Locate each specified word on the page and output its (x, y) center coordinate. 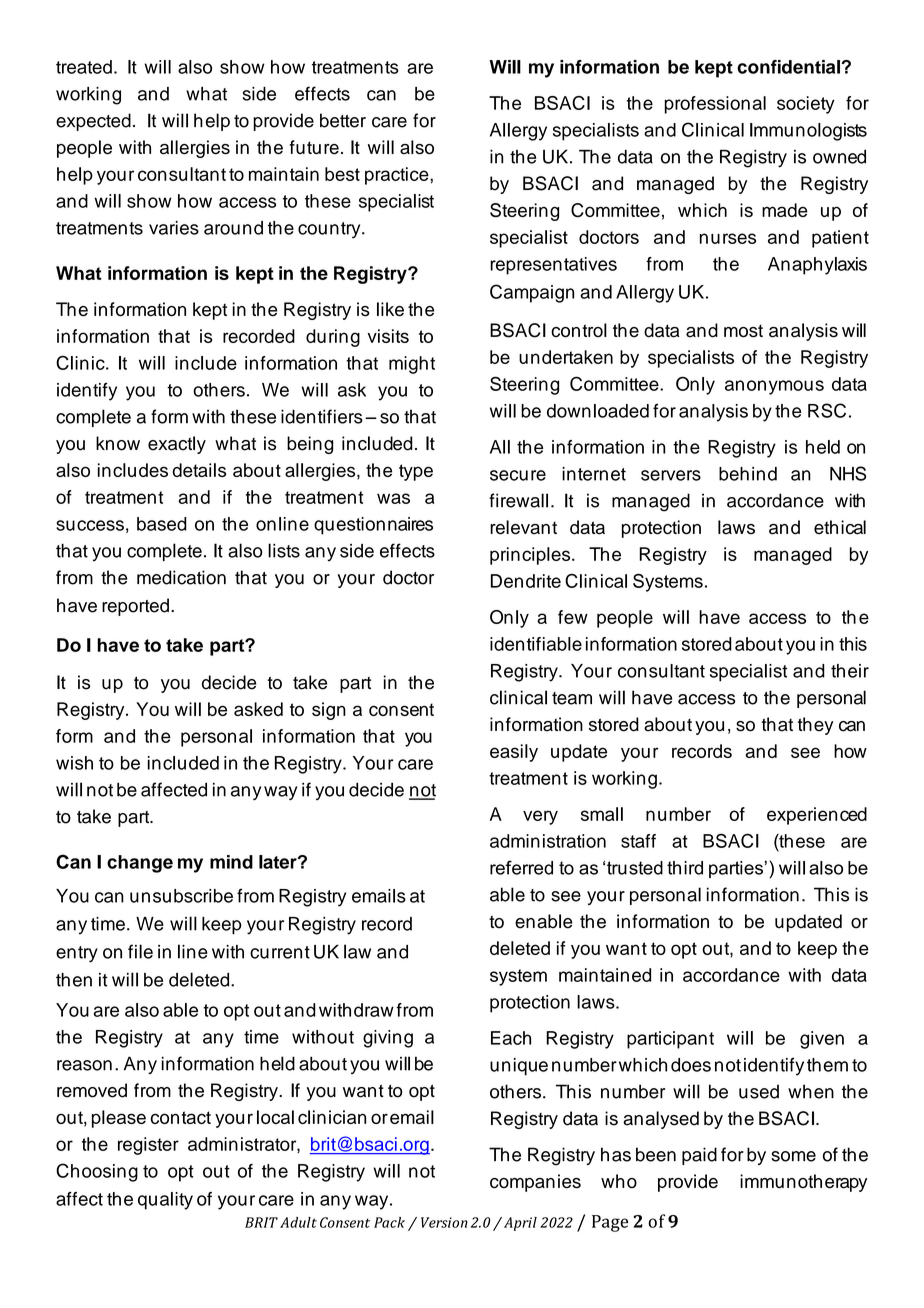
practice (398, 176)
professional (715, 105)
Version (444, 1222)
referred (521, 867)
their (850, 671)
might (412, 365)
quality (165, 1201)
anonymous (774, 387)
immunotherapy (803, 1183)
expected (93, 122)
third (685, 868)
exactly (177, 445)
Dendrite (526, 581)
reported (135, 607)
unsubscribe (181, 896)
